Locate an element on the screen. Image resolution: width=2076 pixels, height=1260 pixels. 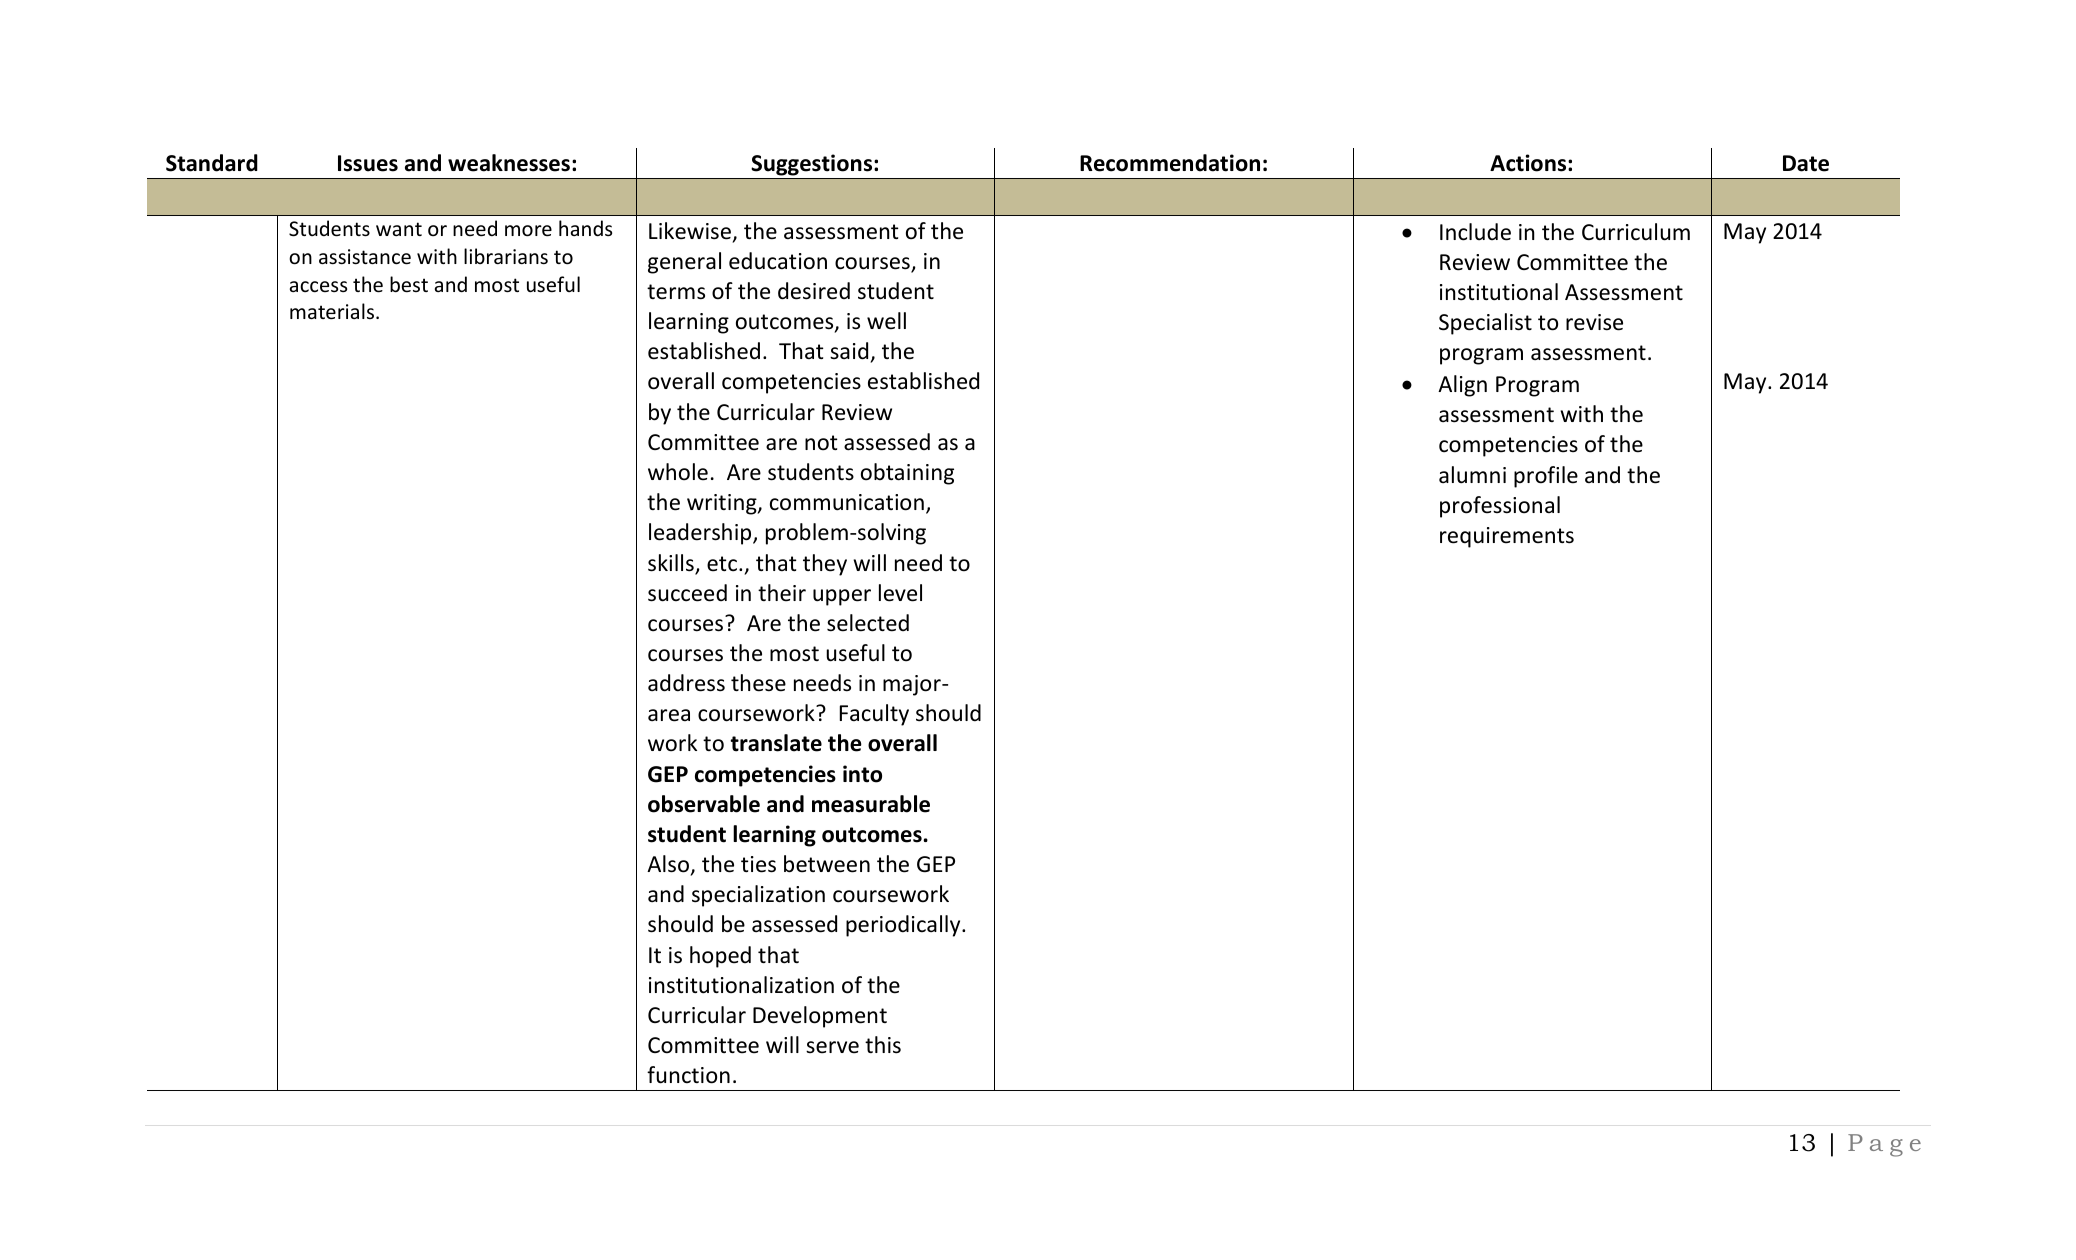
function is located at coordinates (688, 1075).
